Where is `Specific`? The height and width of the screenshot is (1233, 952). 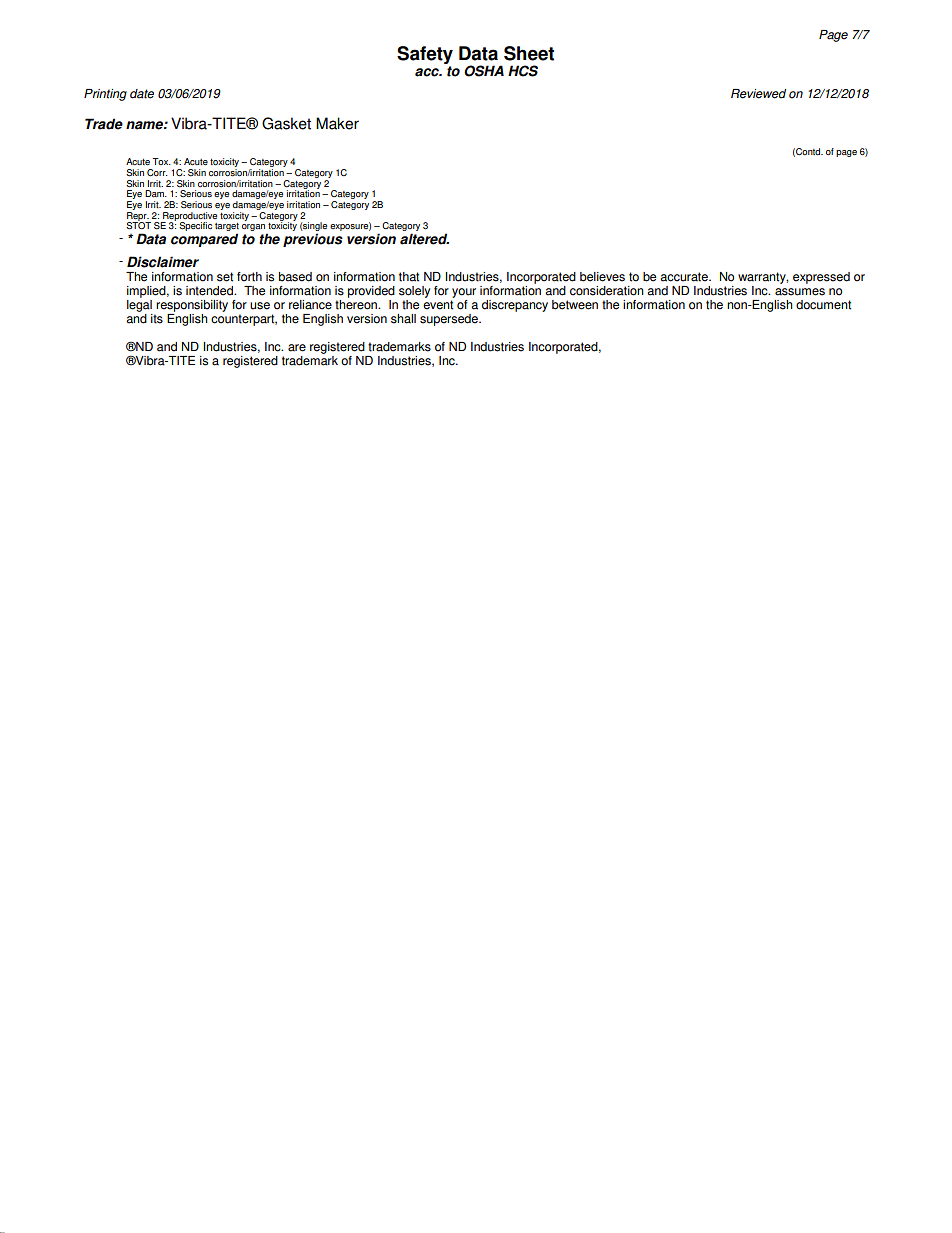 Specific is located at coordinates (195, 226).
